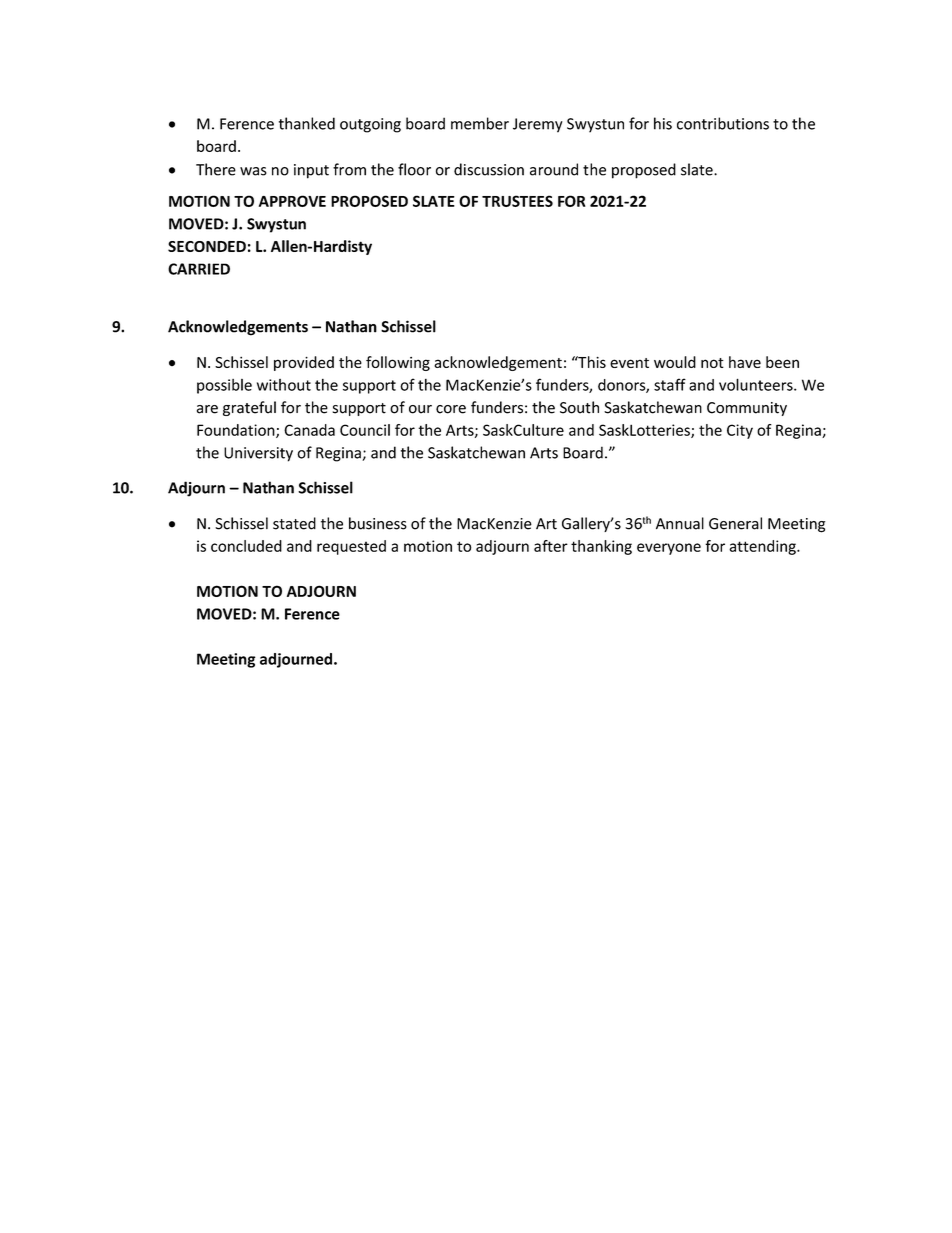  I want to click on CARRIED, so click(199, 269).
